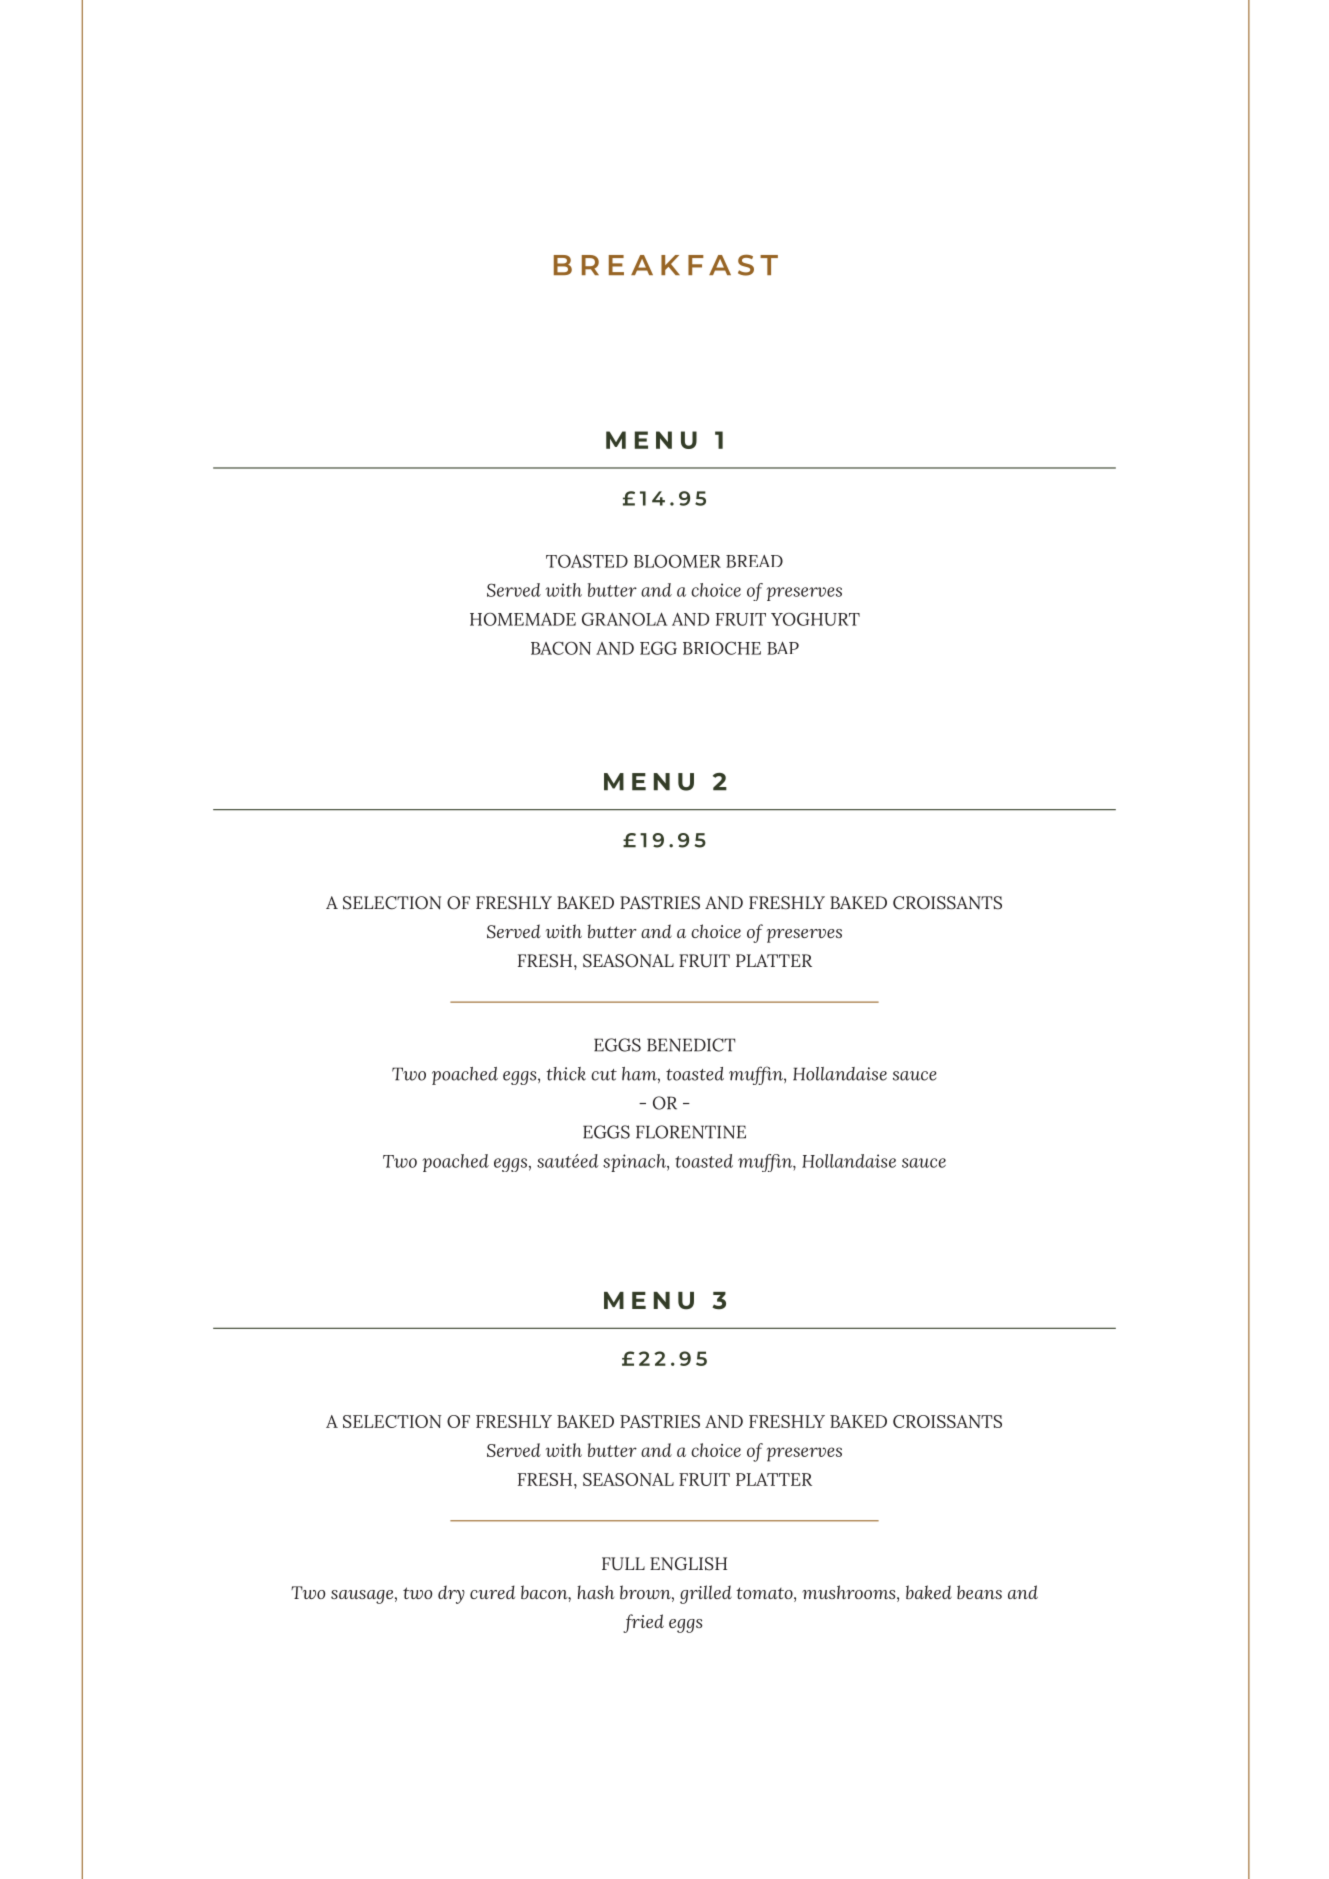 This screenshot has height=1879, width=1329. What do you see at coordinates (677, 561) in the screenshot?
I see `BLOOMER` at bounding box center [677, 561].
